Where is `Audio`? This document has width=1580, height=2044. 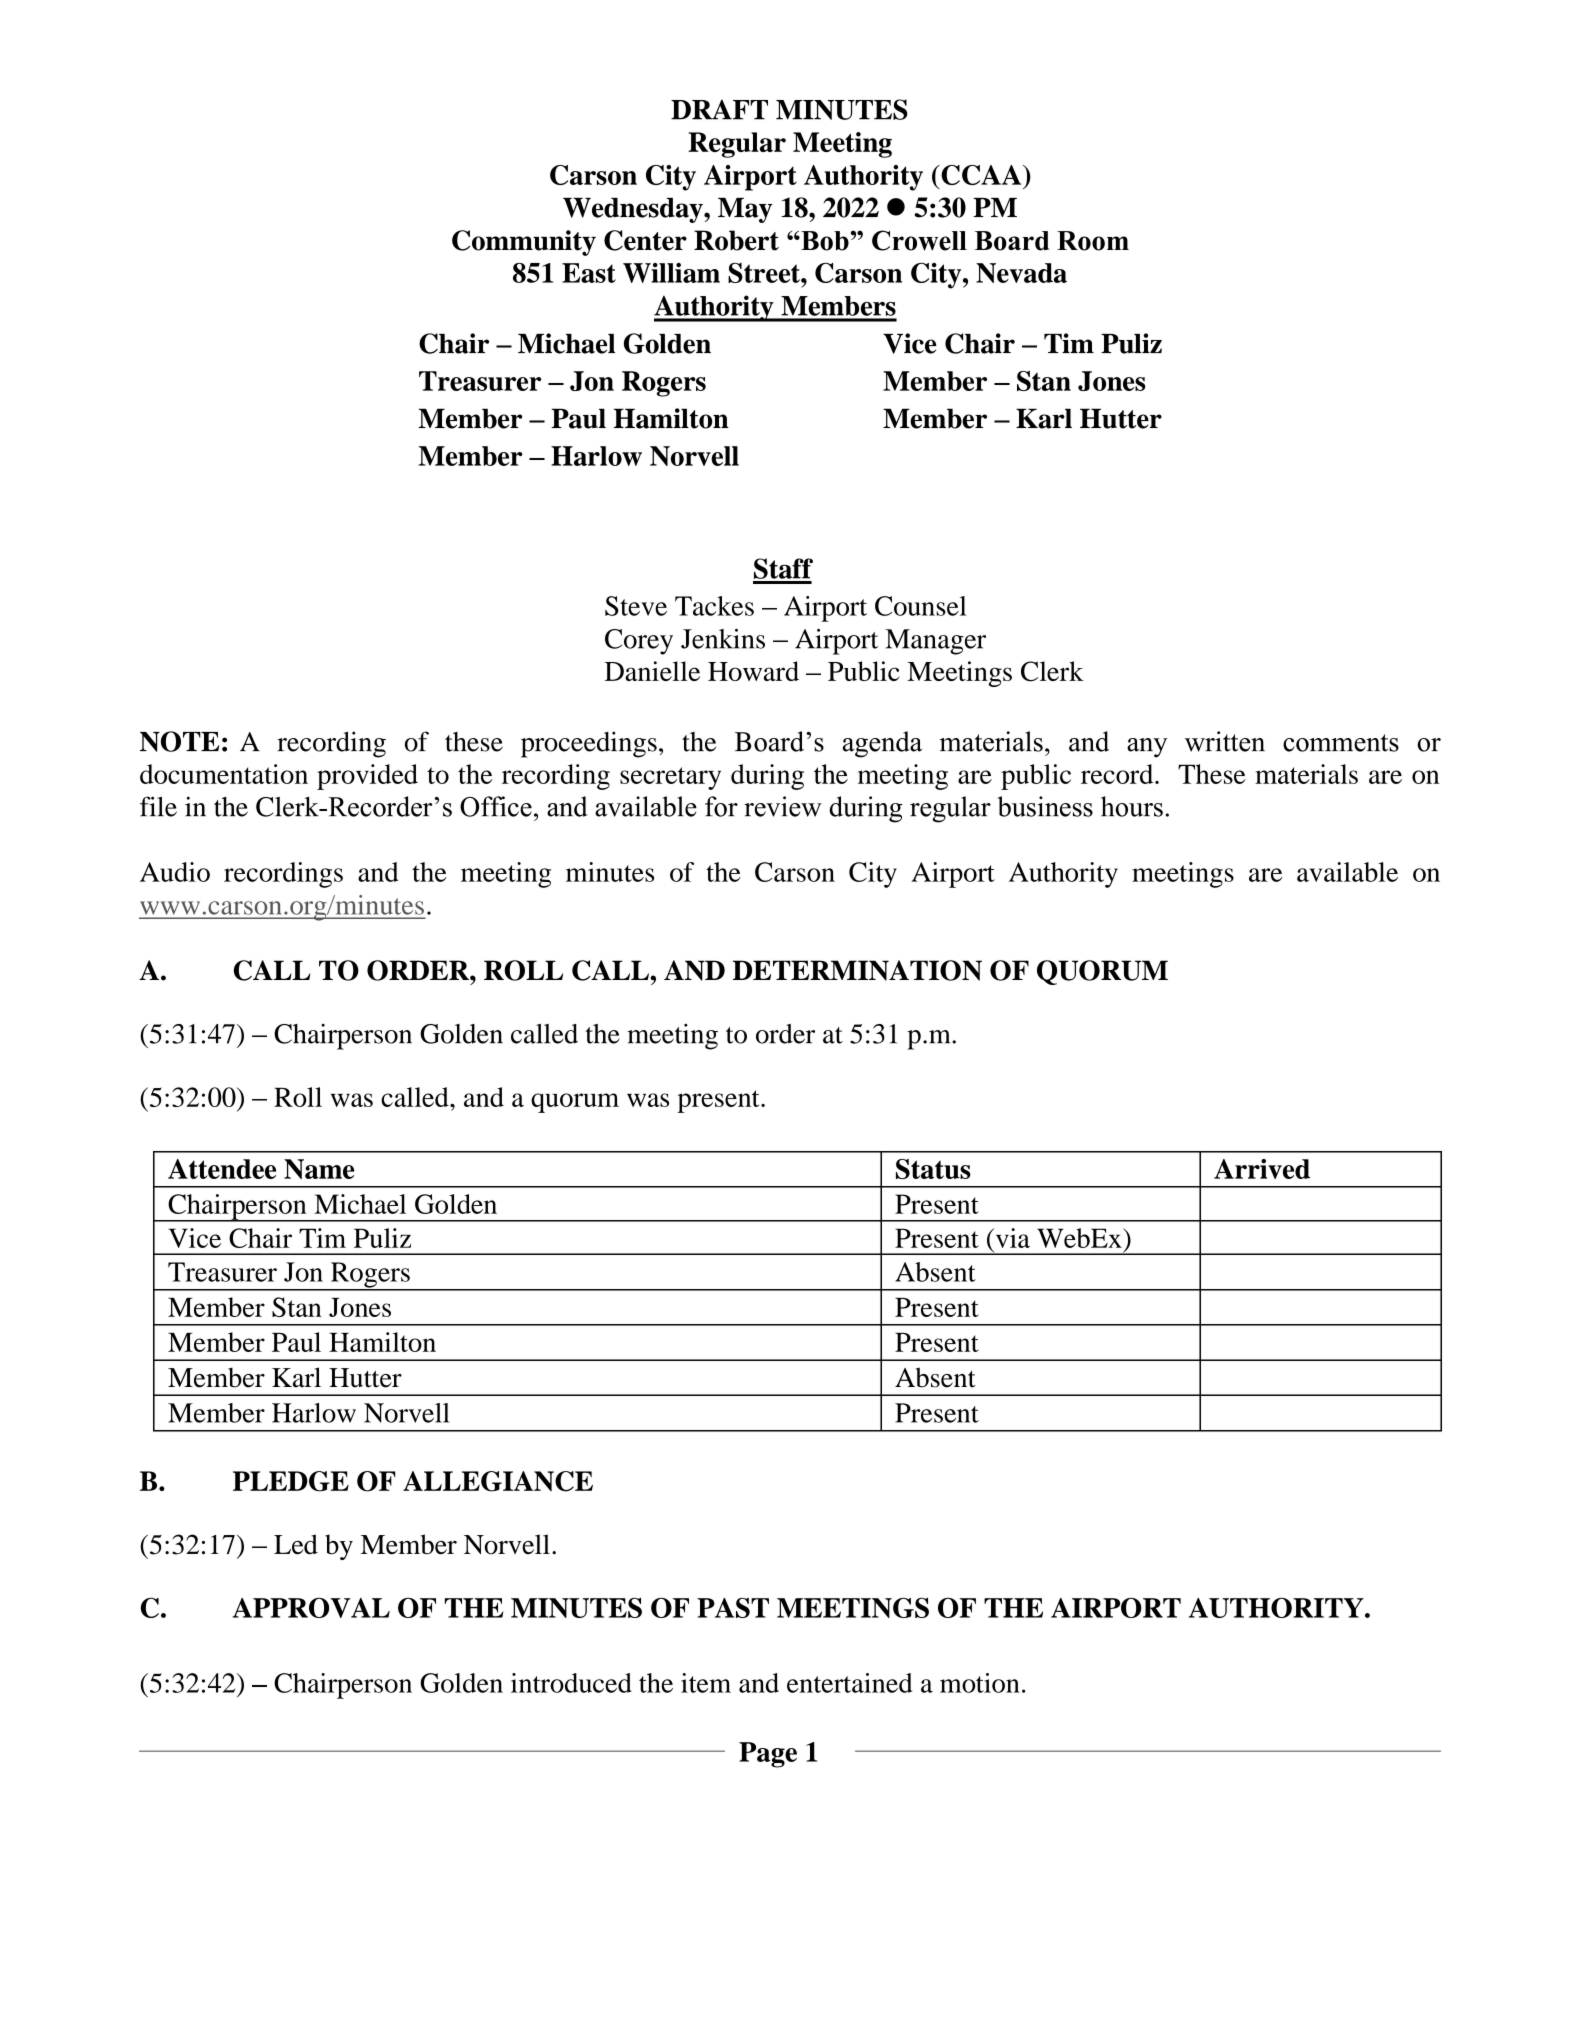
Audio is located at coordinates (175, 872).
